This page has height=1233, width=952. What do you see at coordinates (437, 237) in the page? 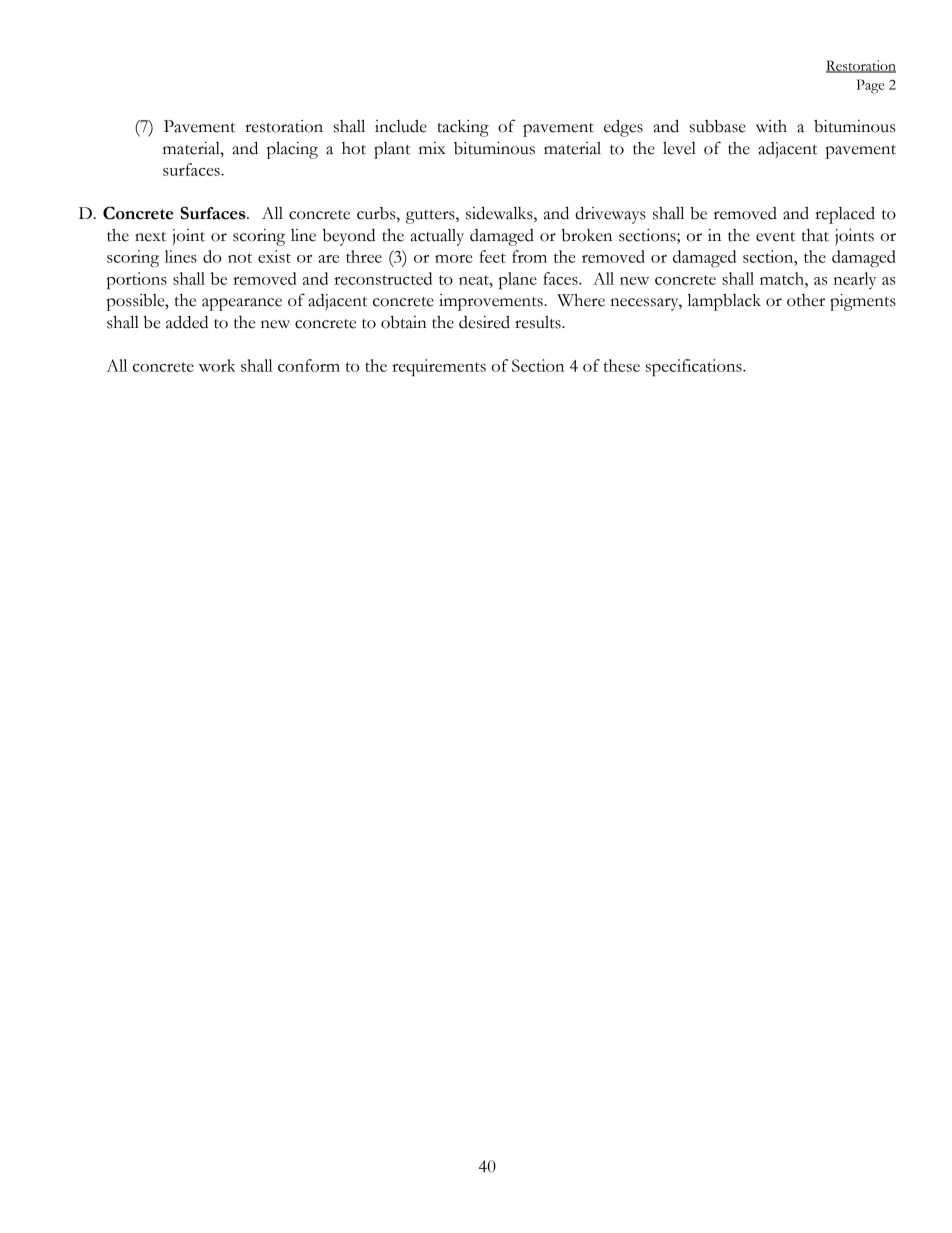
I see `actually` at bounding box center [437, 237].
